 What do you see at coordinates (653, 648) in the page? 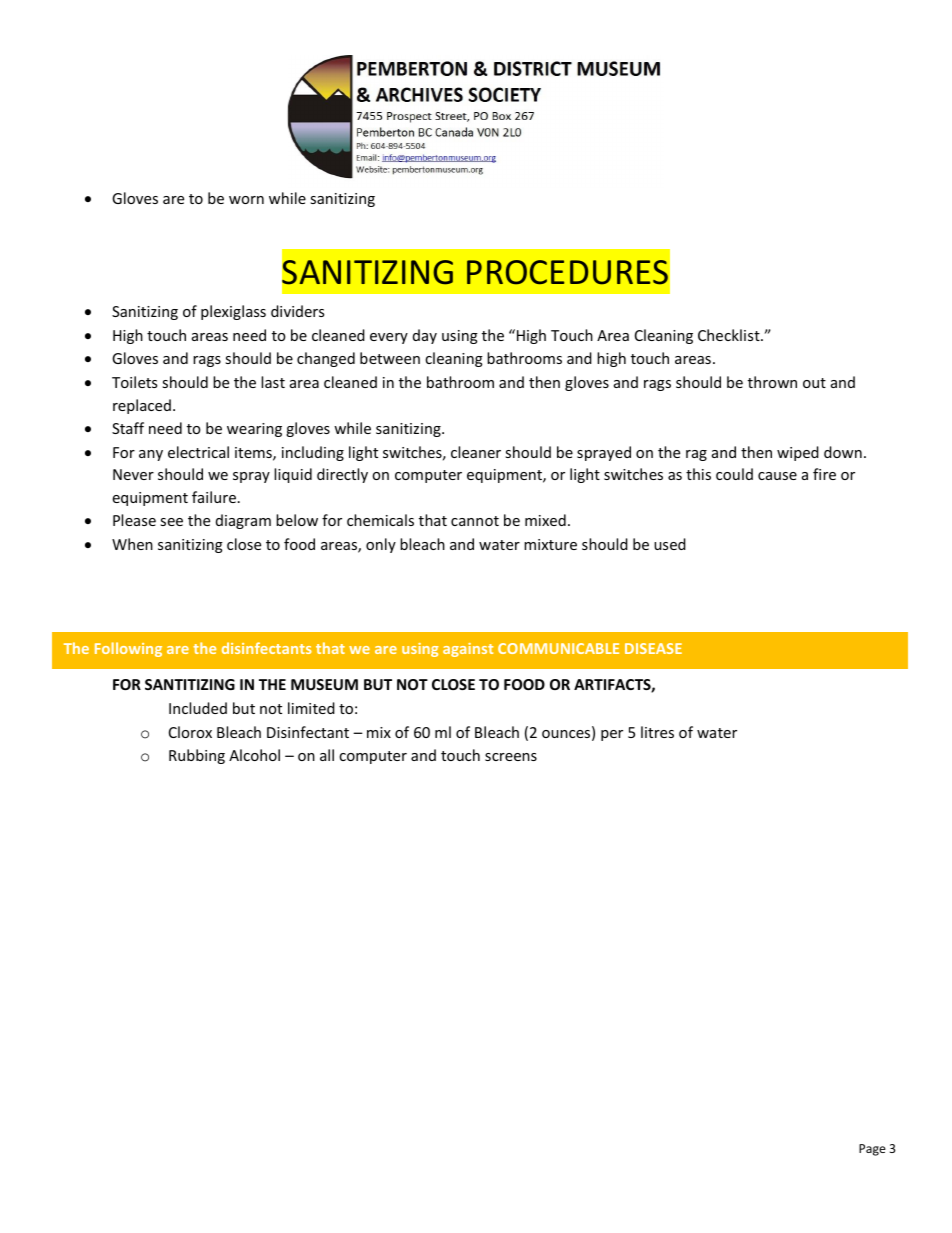
I see `DISEASE` at bounding box center [653, 648].
